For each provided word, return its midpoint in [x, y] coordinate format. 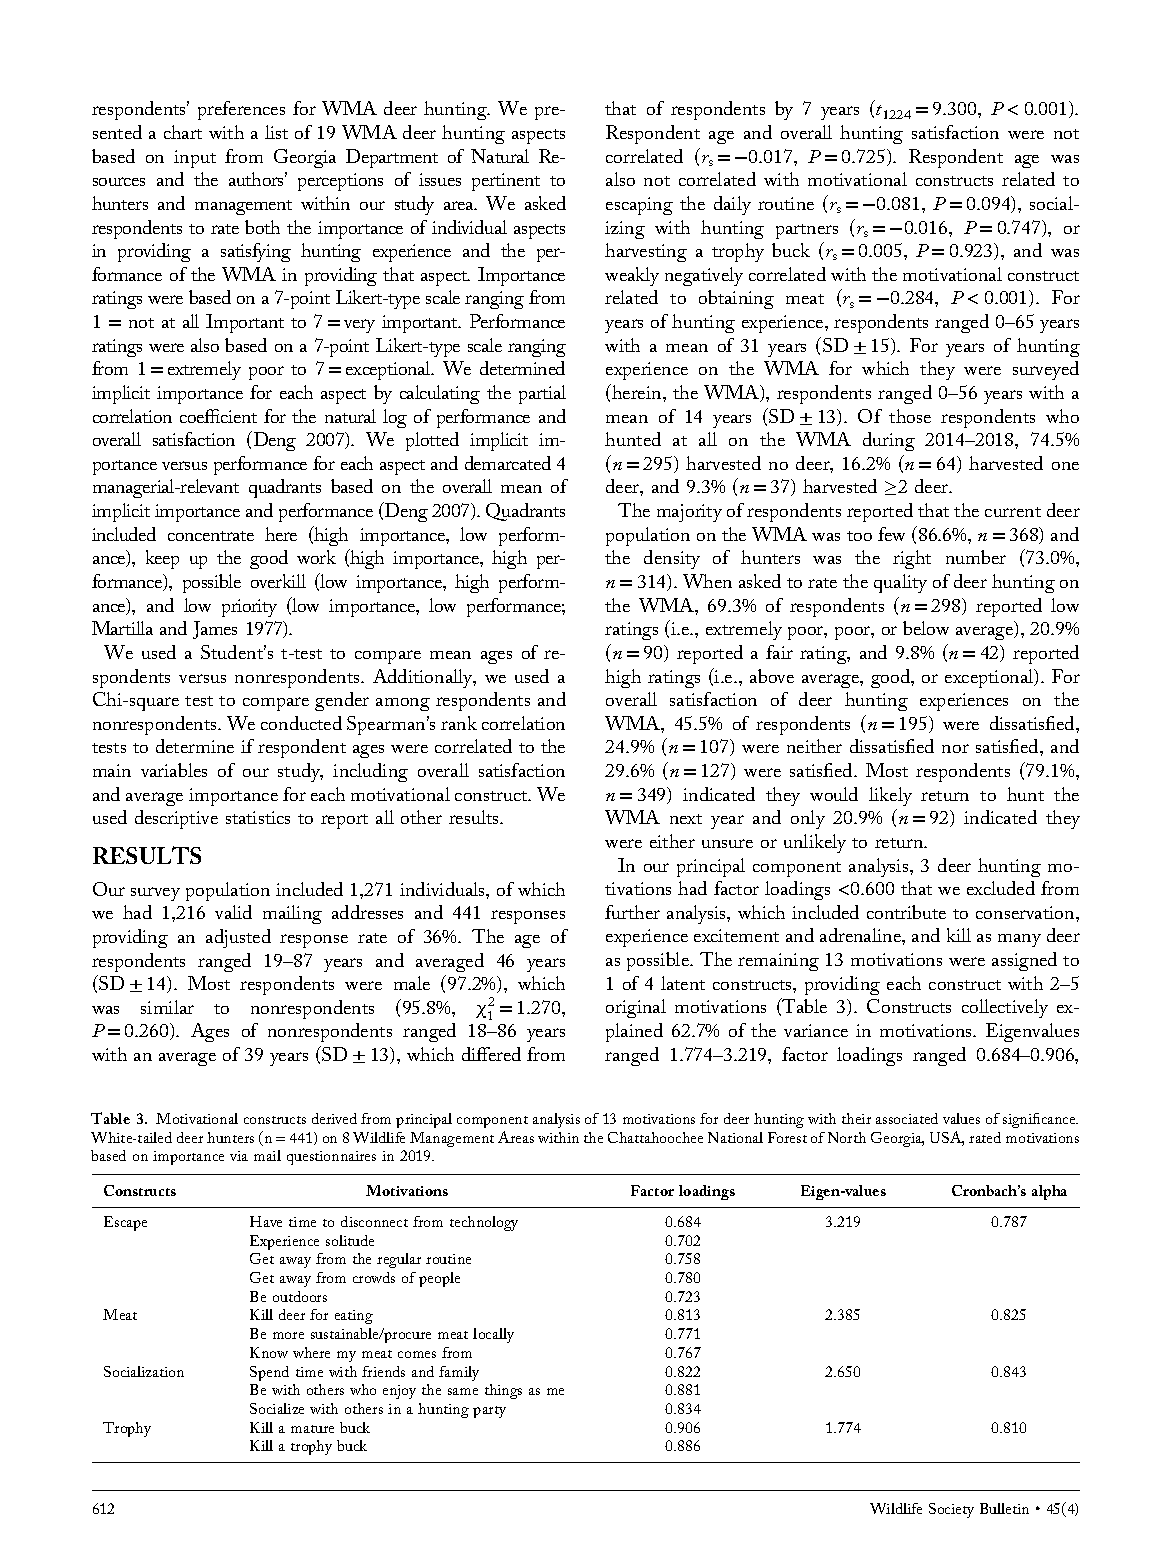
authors [258, 179]
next [686, 819]
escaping [639, 206]
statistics [258, 817]
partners [807, 231]
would [834, 794]
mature [312, 1429]
